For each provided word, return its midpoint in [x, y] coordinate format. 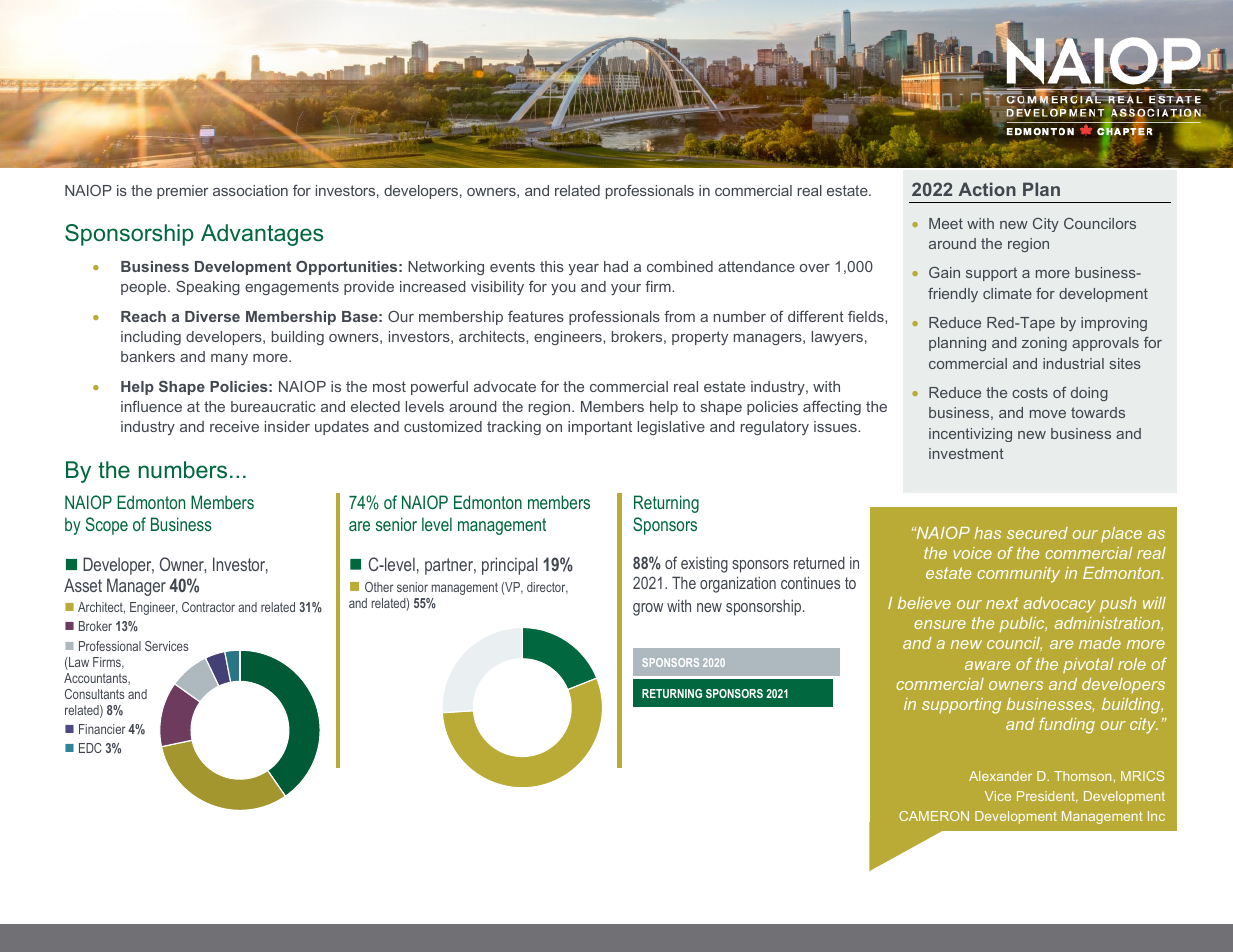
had [616, 266]
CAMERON [934, 816]
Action [987, 189]
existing [704, 565]
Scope [107, 526]
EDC [90, 748]
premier [182, 192]
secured [1037, 533]
